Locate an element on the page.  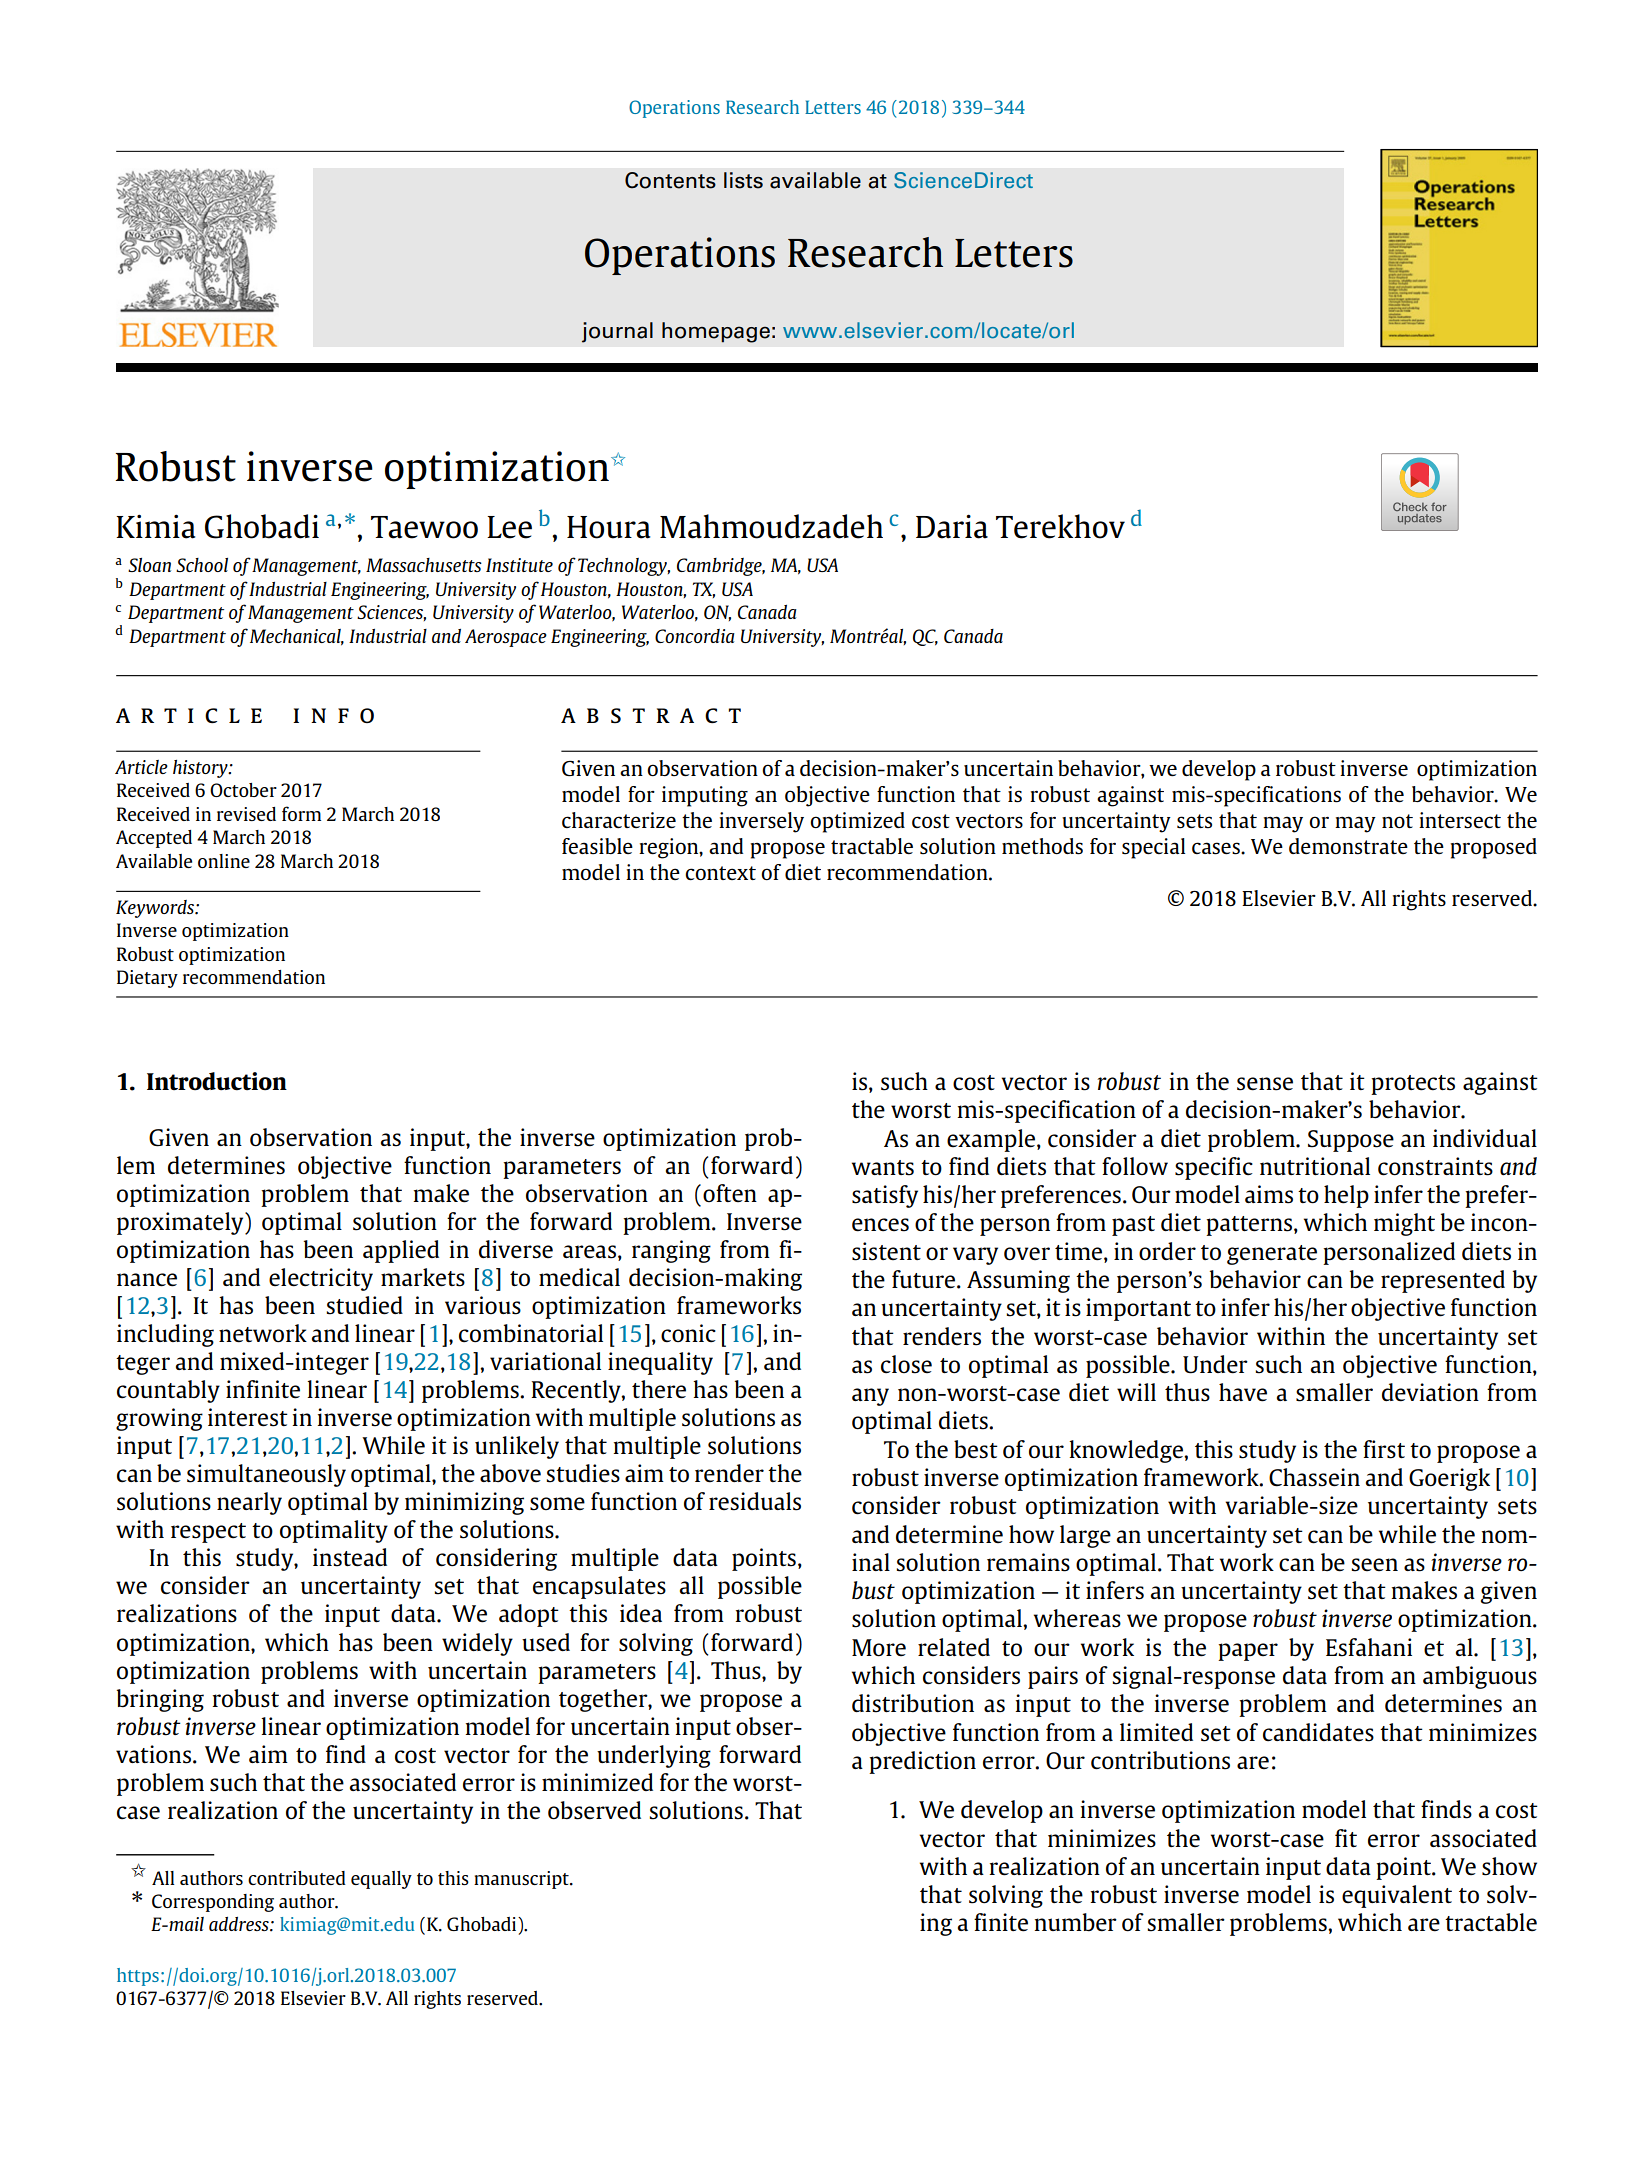
contributed is located at coordinates (297, 1878).
